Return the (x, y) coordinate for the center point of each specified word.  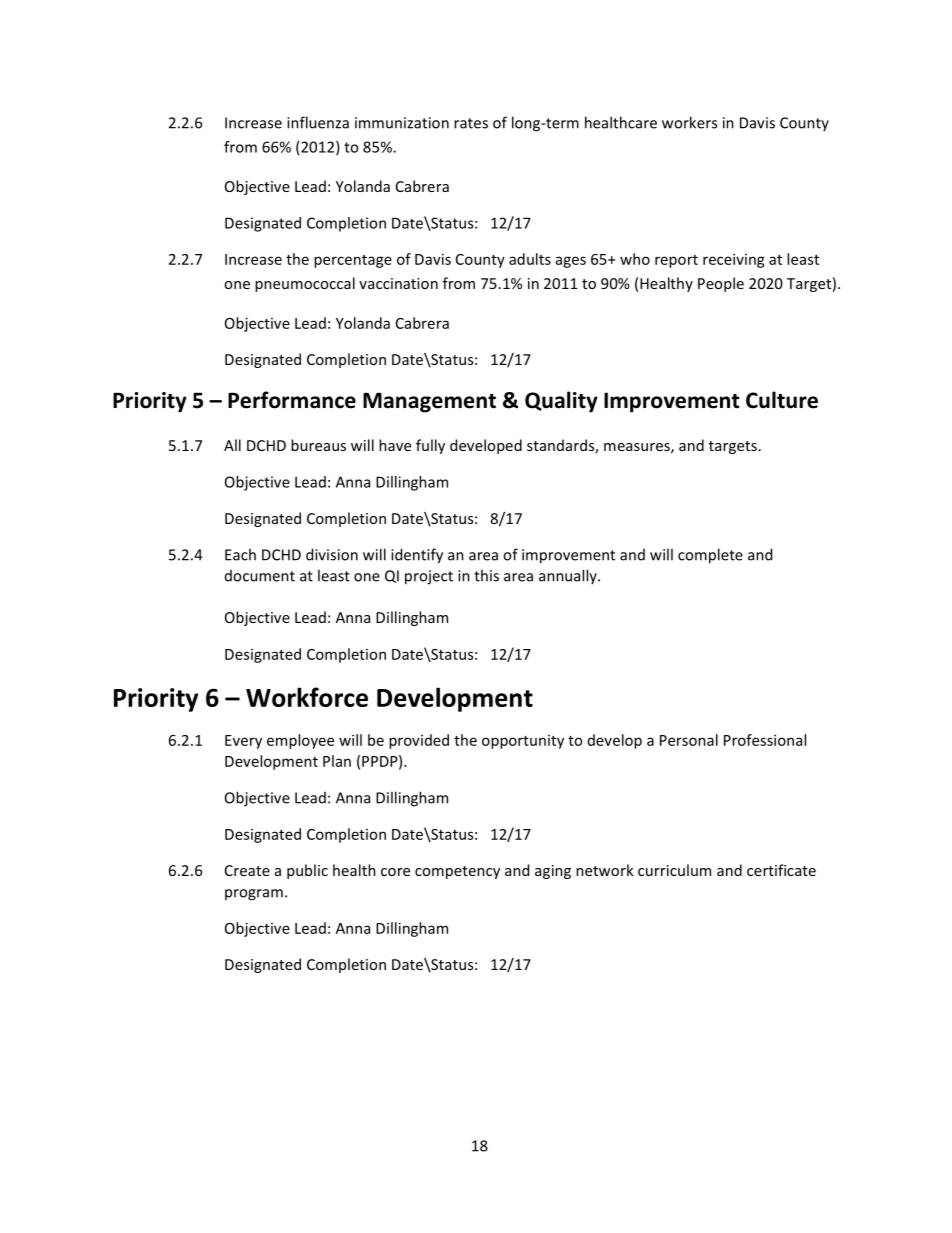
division (332, 554)
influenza (318, 122)
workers (689, 122)
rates (471, 123)
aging (553, 872)
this (486, 575)
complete (710, 556)
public (307, 871)
